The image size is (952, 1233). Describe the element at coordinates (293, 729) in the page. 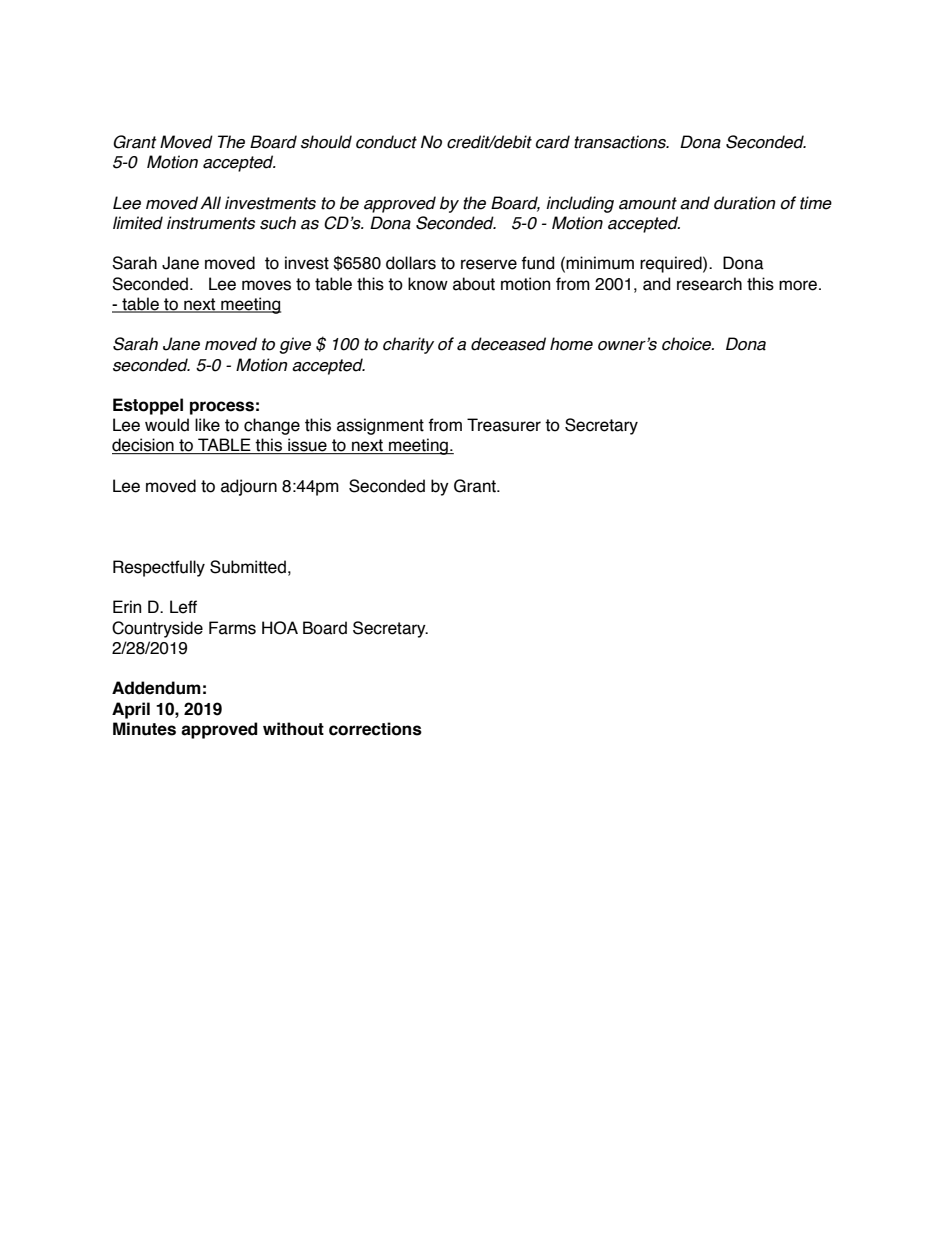

I see `without` at that location.
